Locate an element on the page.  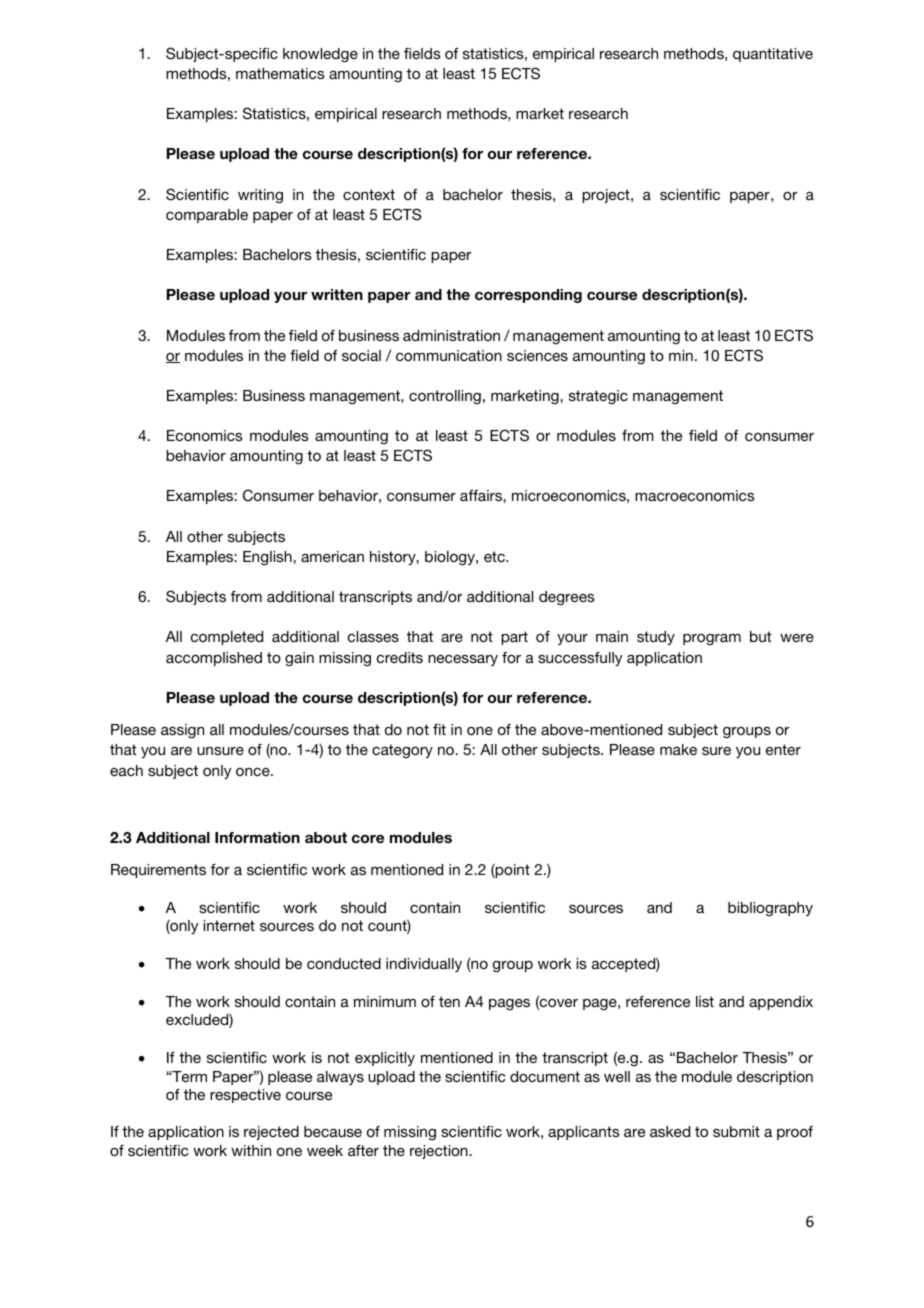
submit is located at coordinates (736, 1131).
